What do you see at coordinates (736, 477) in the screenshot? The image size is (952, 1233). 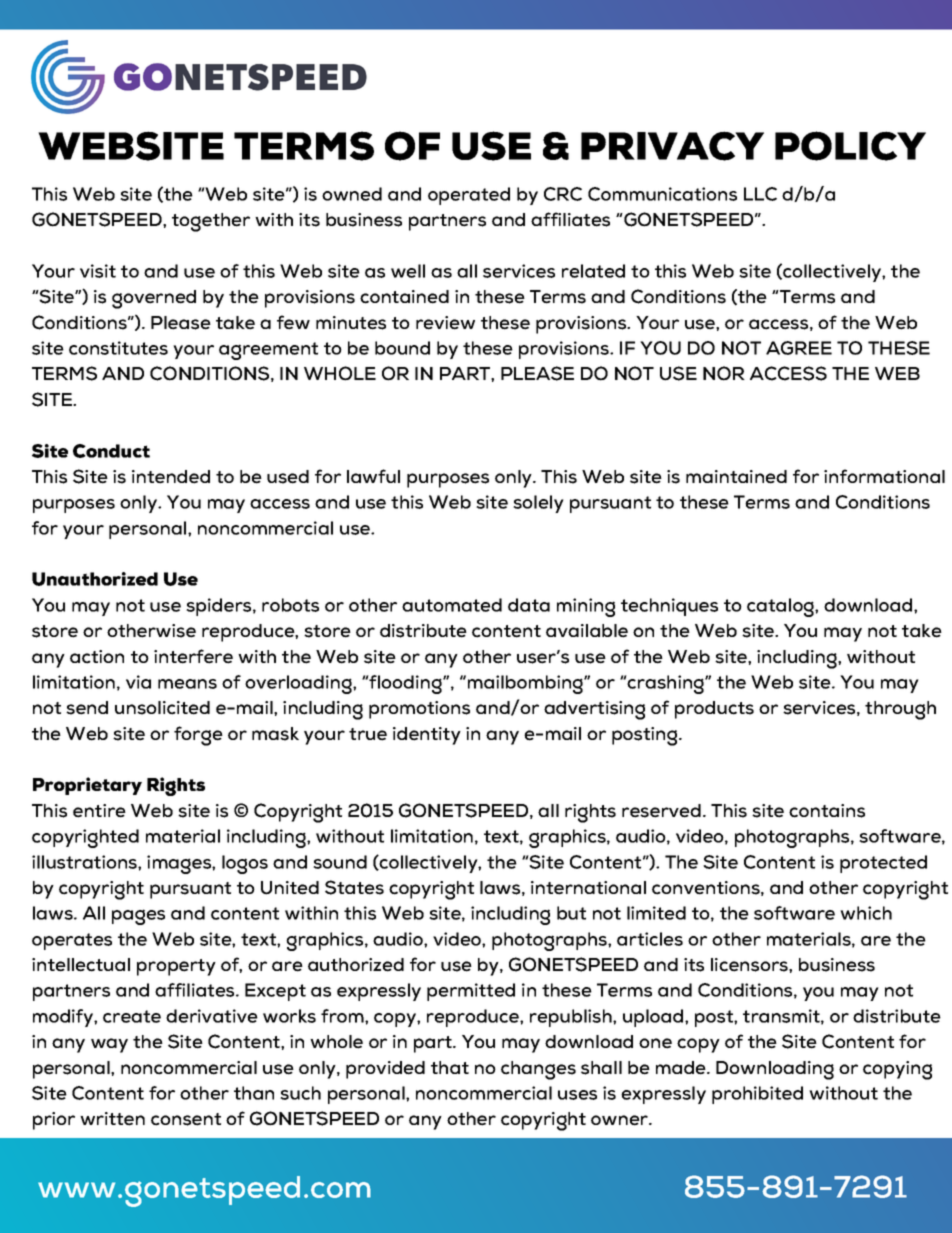 I see `maintained` at bounding box center [736, 477].
